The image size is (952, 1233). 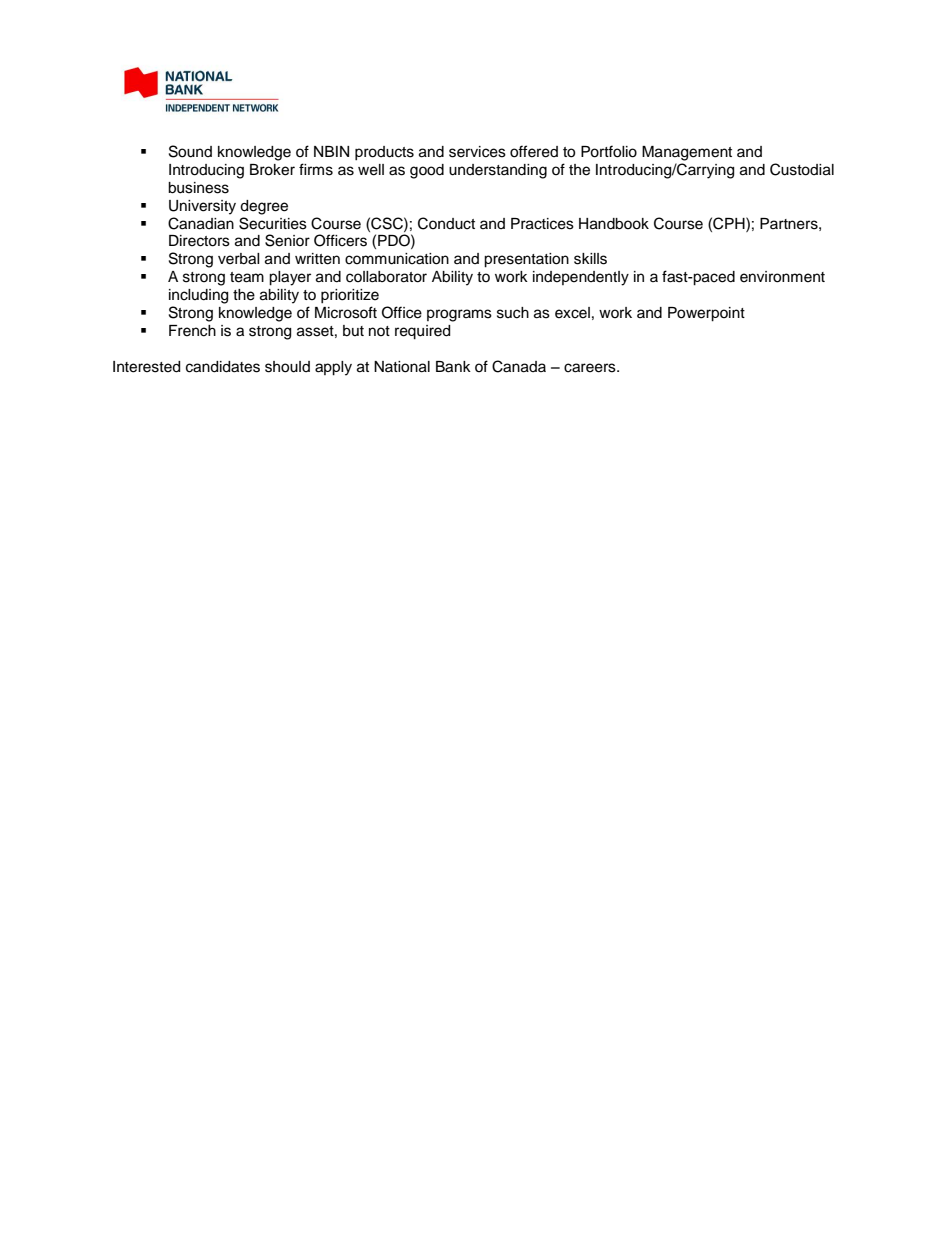 What do you see at coordinates (526, 260) in the screenshot?
I see `presentation` at bounding box center [526, 260].
